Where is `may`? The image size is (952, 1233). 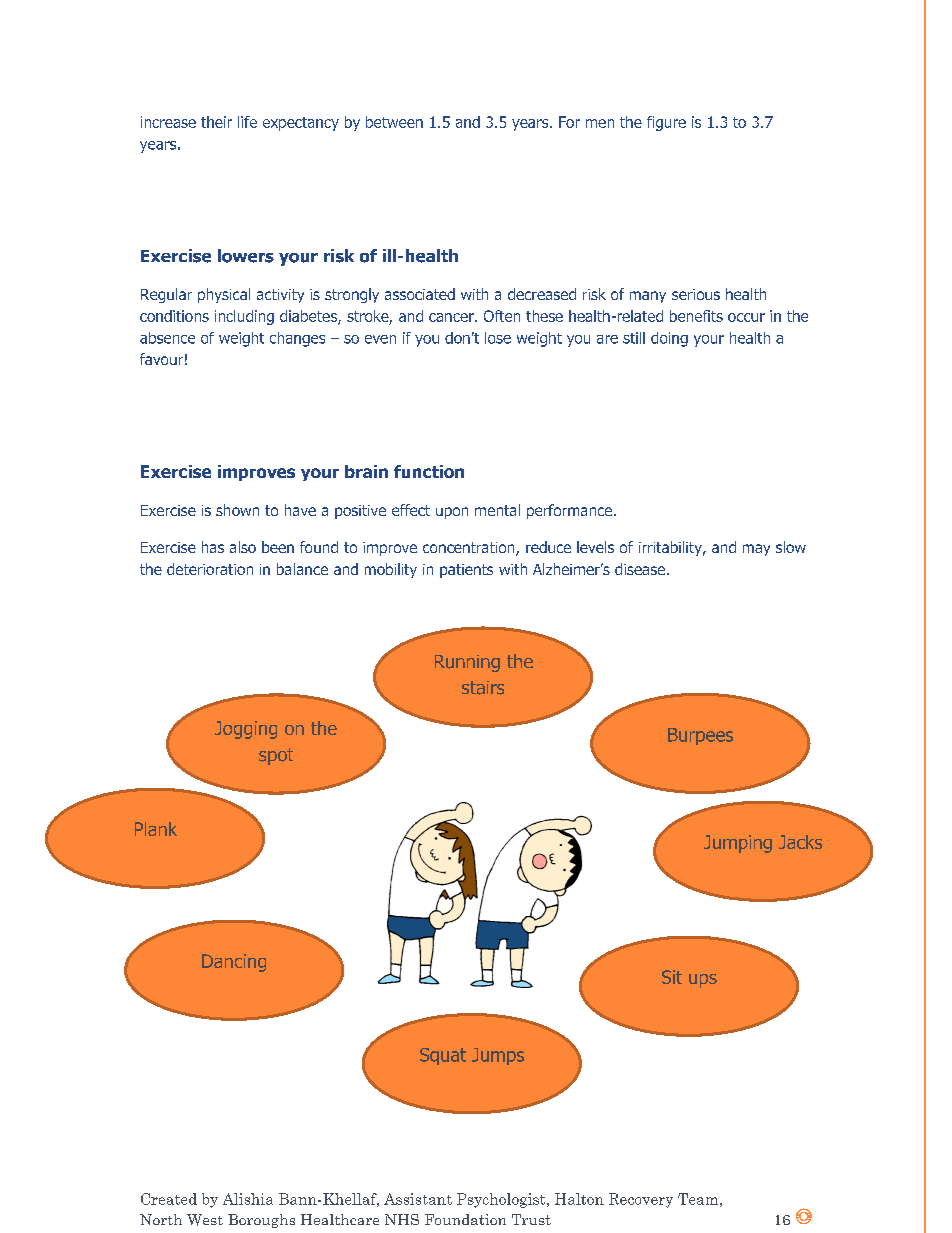 may is located at coordinates (756, 550).
